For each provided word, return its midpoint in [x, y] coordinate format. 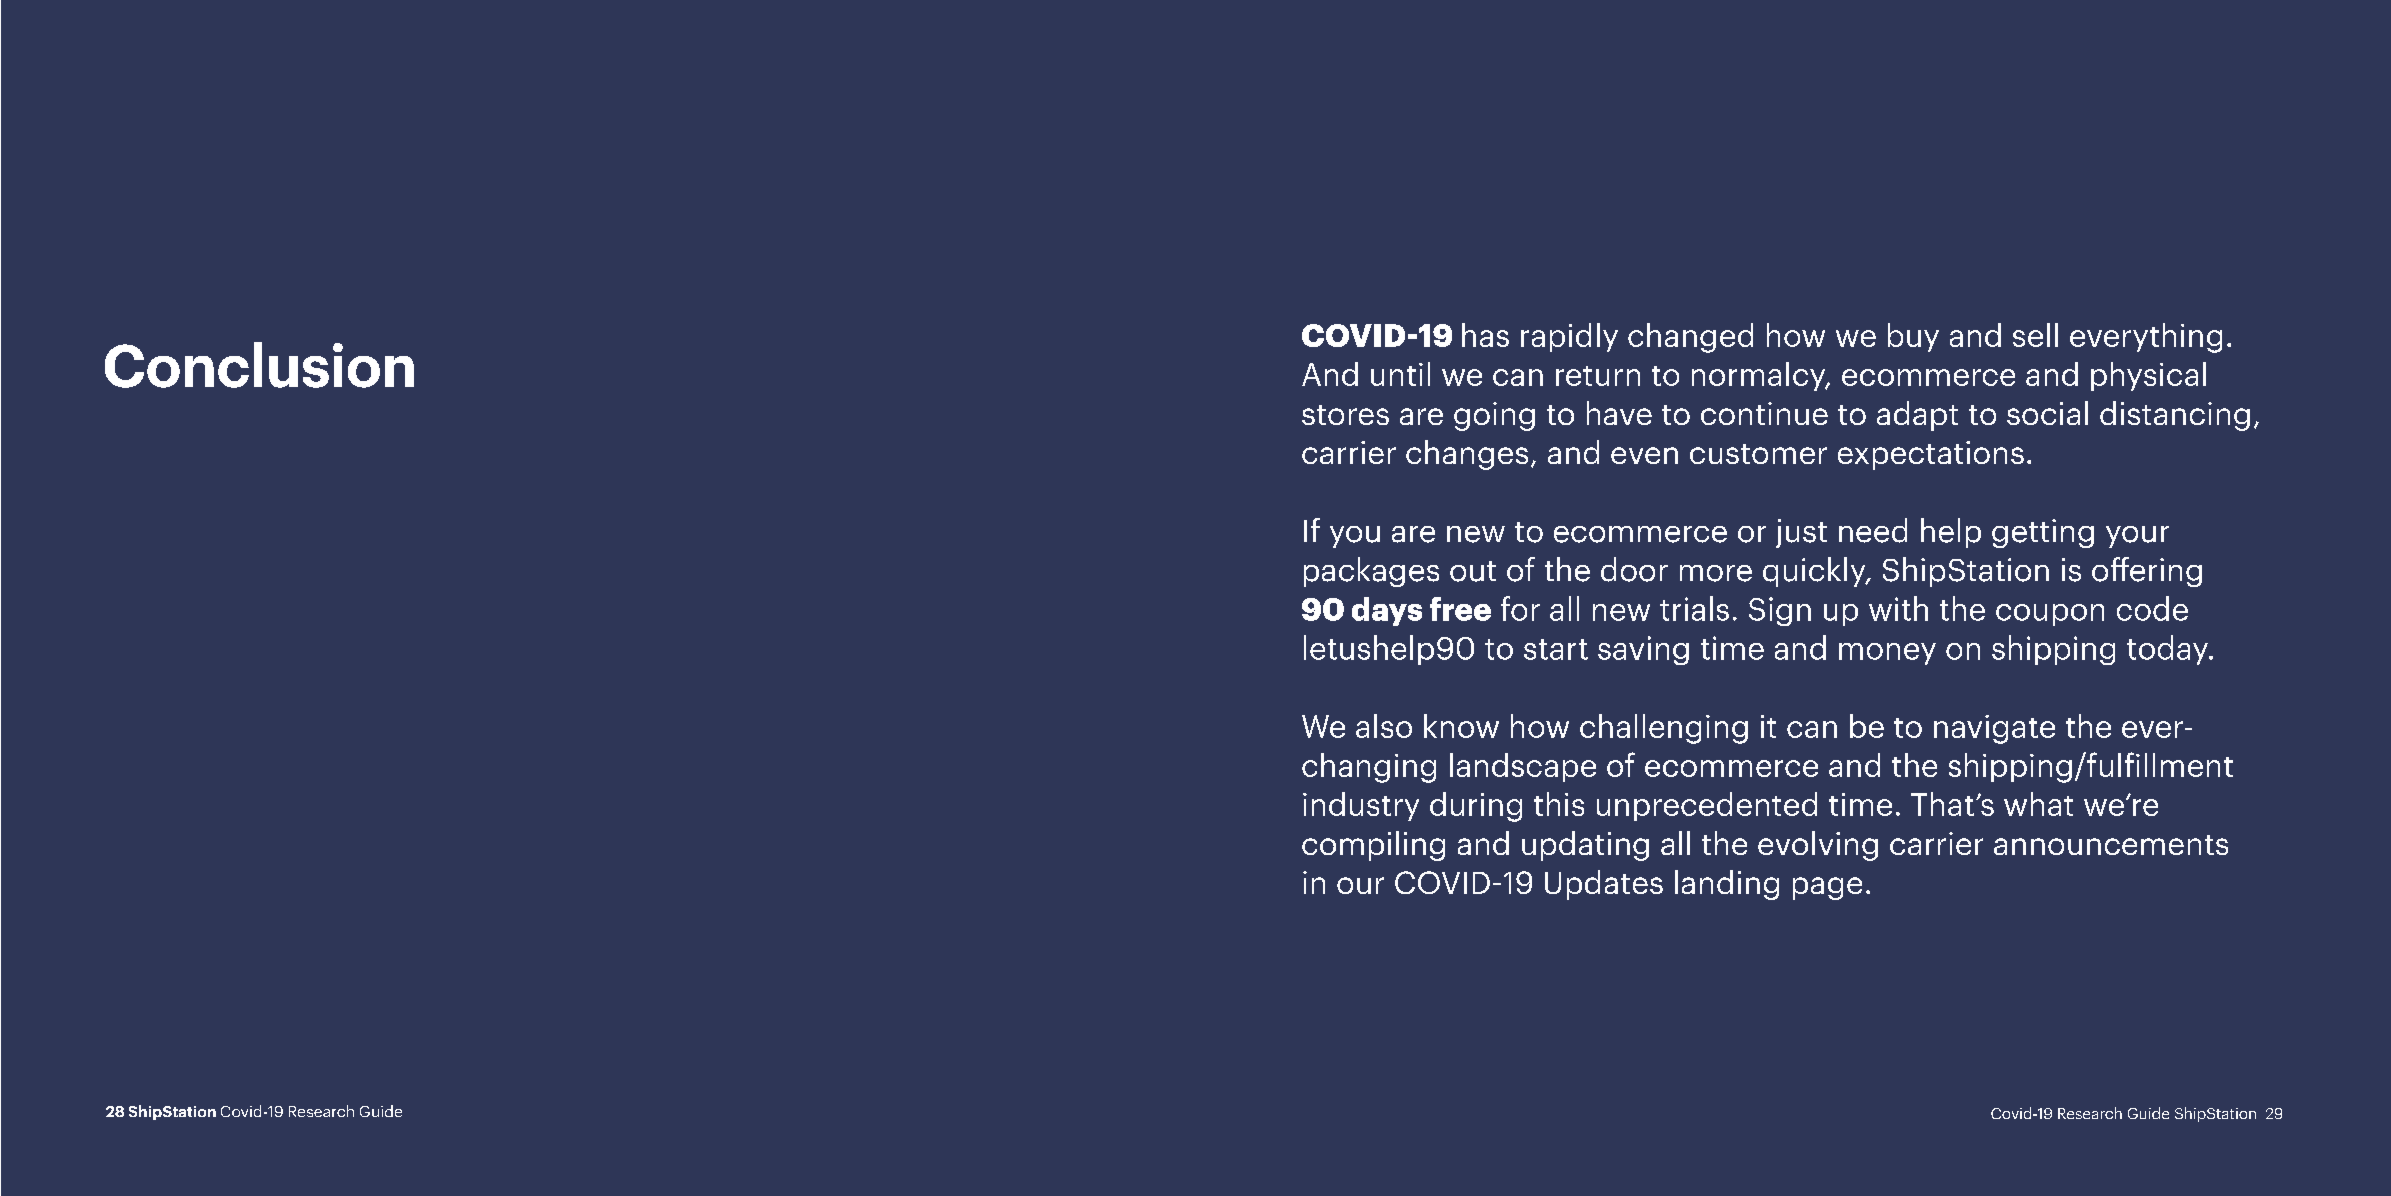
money [1887, 654]
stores [1345, 415]
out [1473, 571]
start [1556, 649]
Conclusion [259, 365]
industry [1361, 806]
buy [1913, 337]
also [1384, 726]
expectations [1931, 455]
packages [1371, 572]
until [1400, 374]
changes [1467, 455]
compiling [1373, 846]
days [1387, 611]
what [2038, 804]
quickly [1815, 572]
